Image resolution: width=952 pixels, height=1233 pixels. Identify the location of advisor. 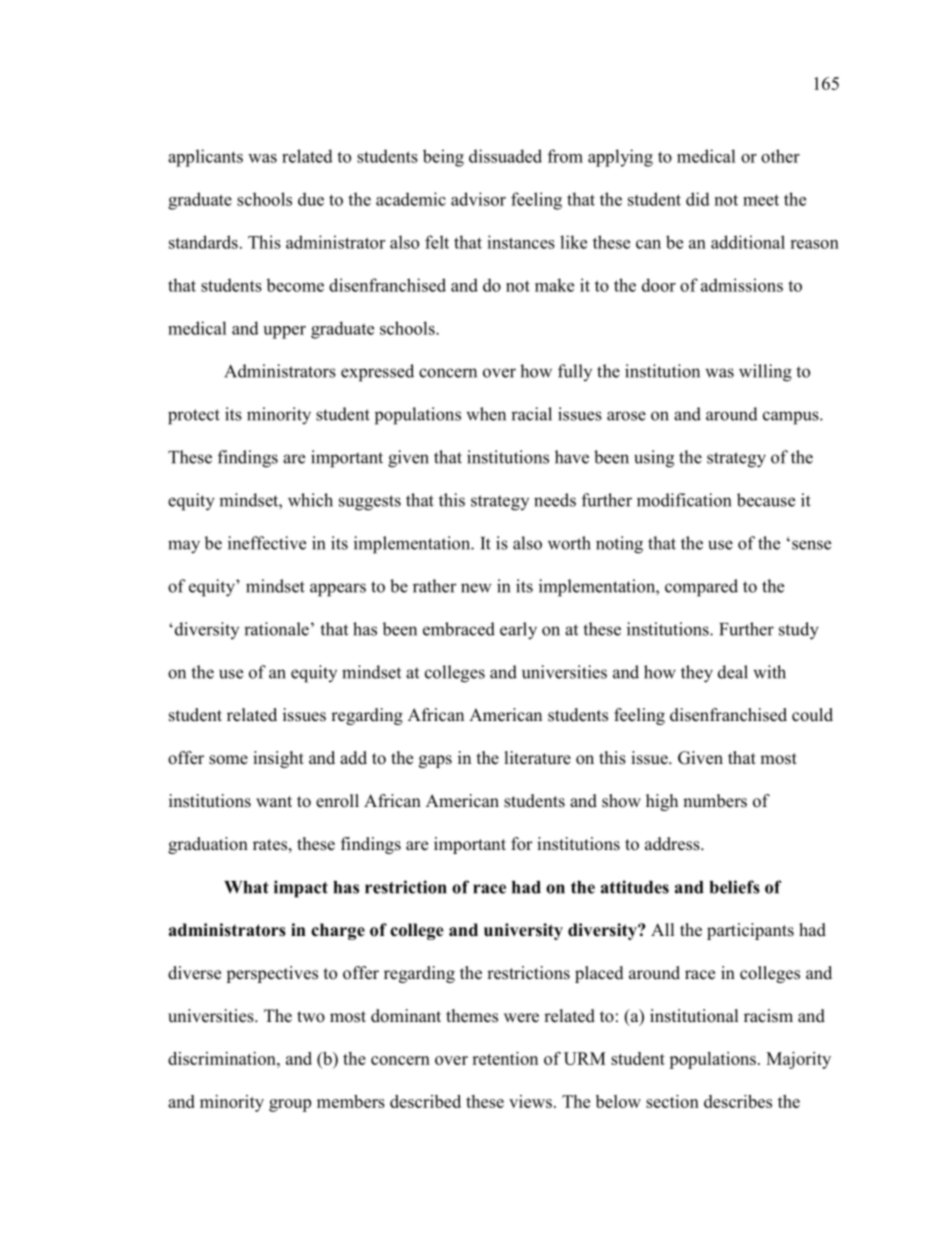
(478, 199).
